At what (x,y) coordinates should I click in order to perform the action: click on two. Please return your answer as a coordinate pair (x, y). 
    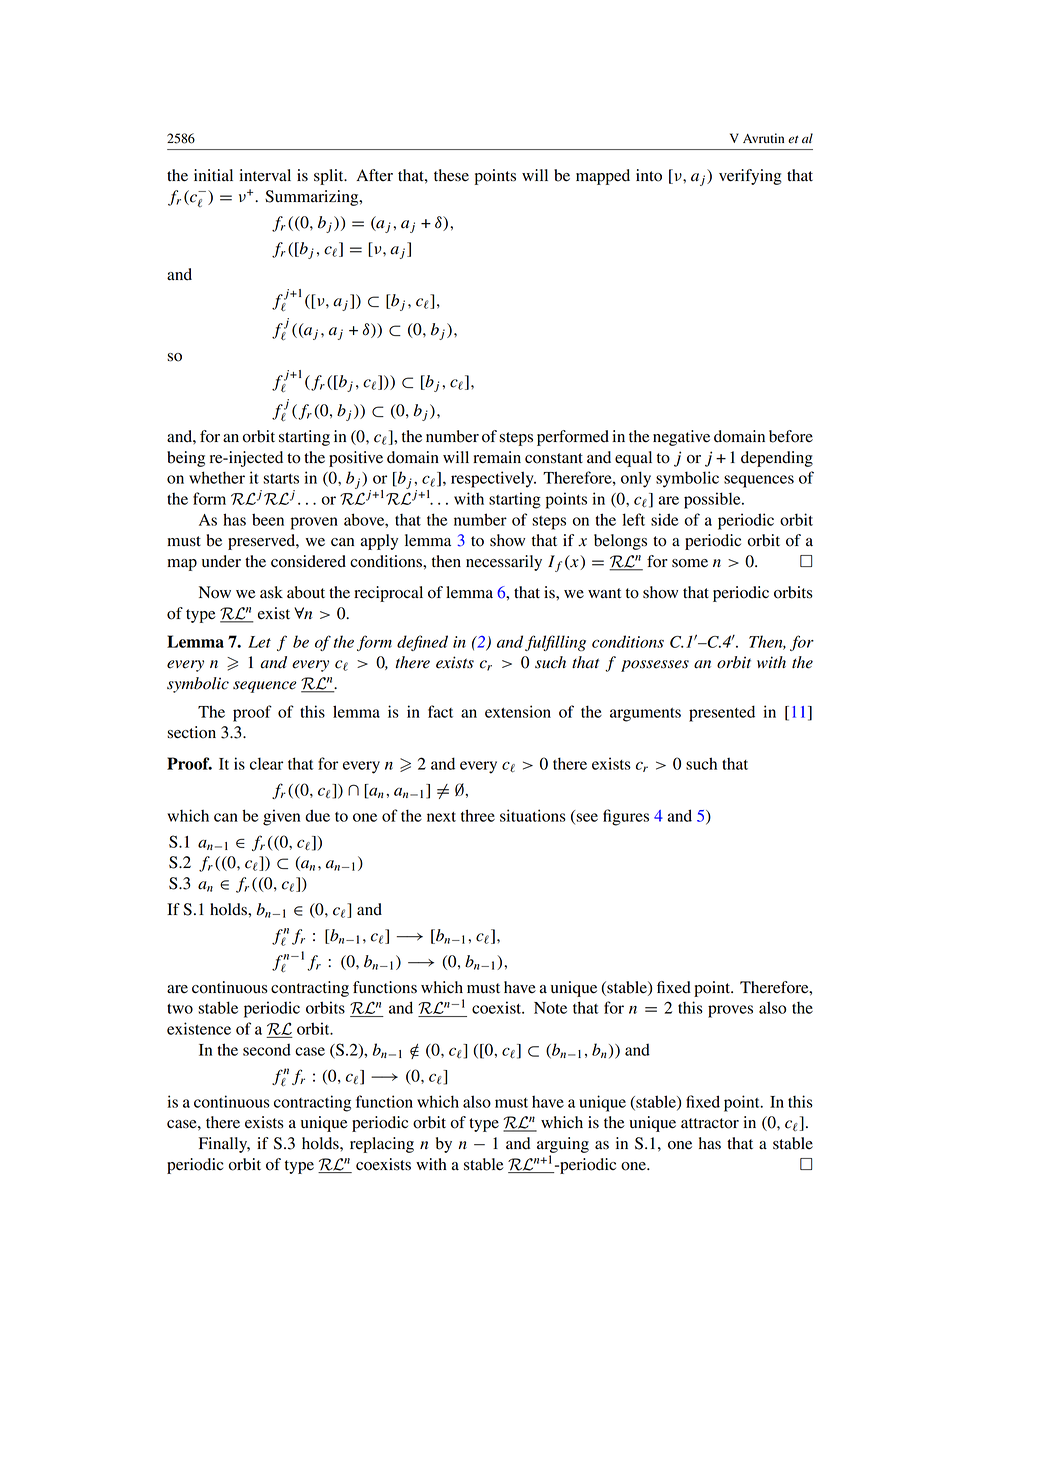
    Looking at the image, I should click on (180, 1009).
